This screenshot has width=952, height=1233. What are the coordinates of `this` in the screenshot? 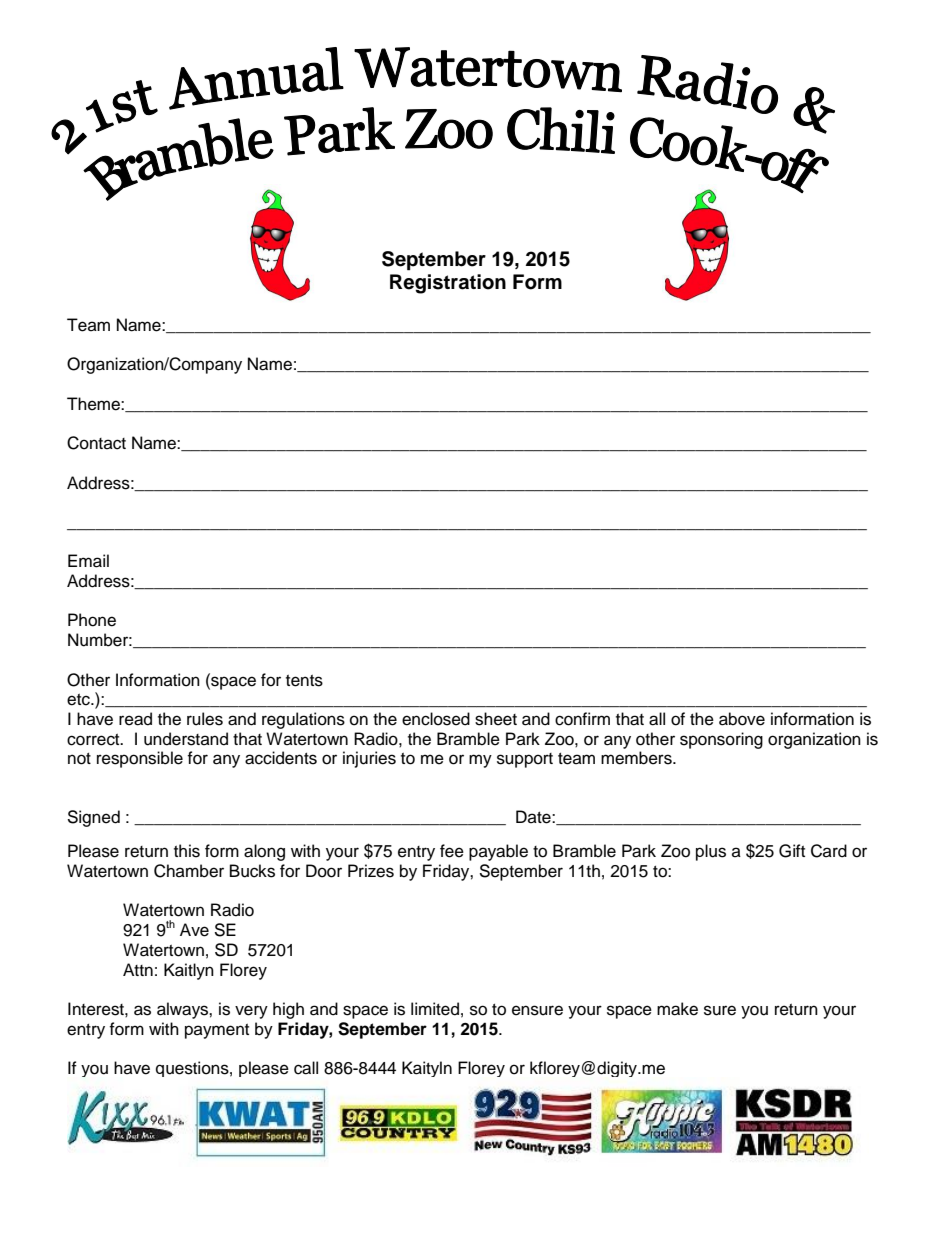 It's located at (187, 851).
